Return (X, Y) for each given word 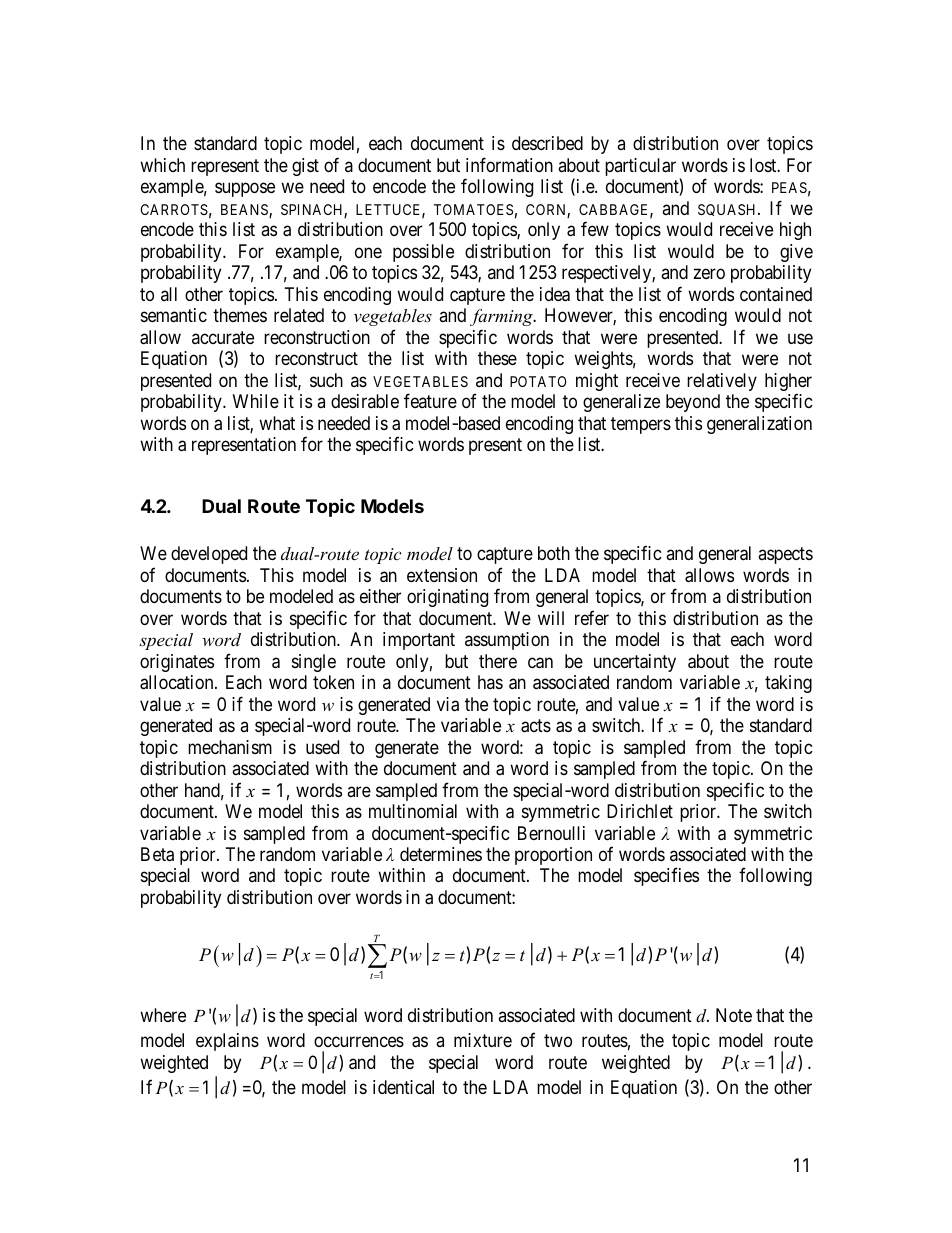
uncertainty (635, 663)
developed (209, 555)
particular (640, 167)
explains (227, 1042)
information (509, 165)
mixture (483, 1040)
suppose (245, 190)
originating (447, 598)
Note (734, 1015)
